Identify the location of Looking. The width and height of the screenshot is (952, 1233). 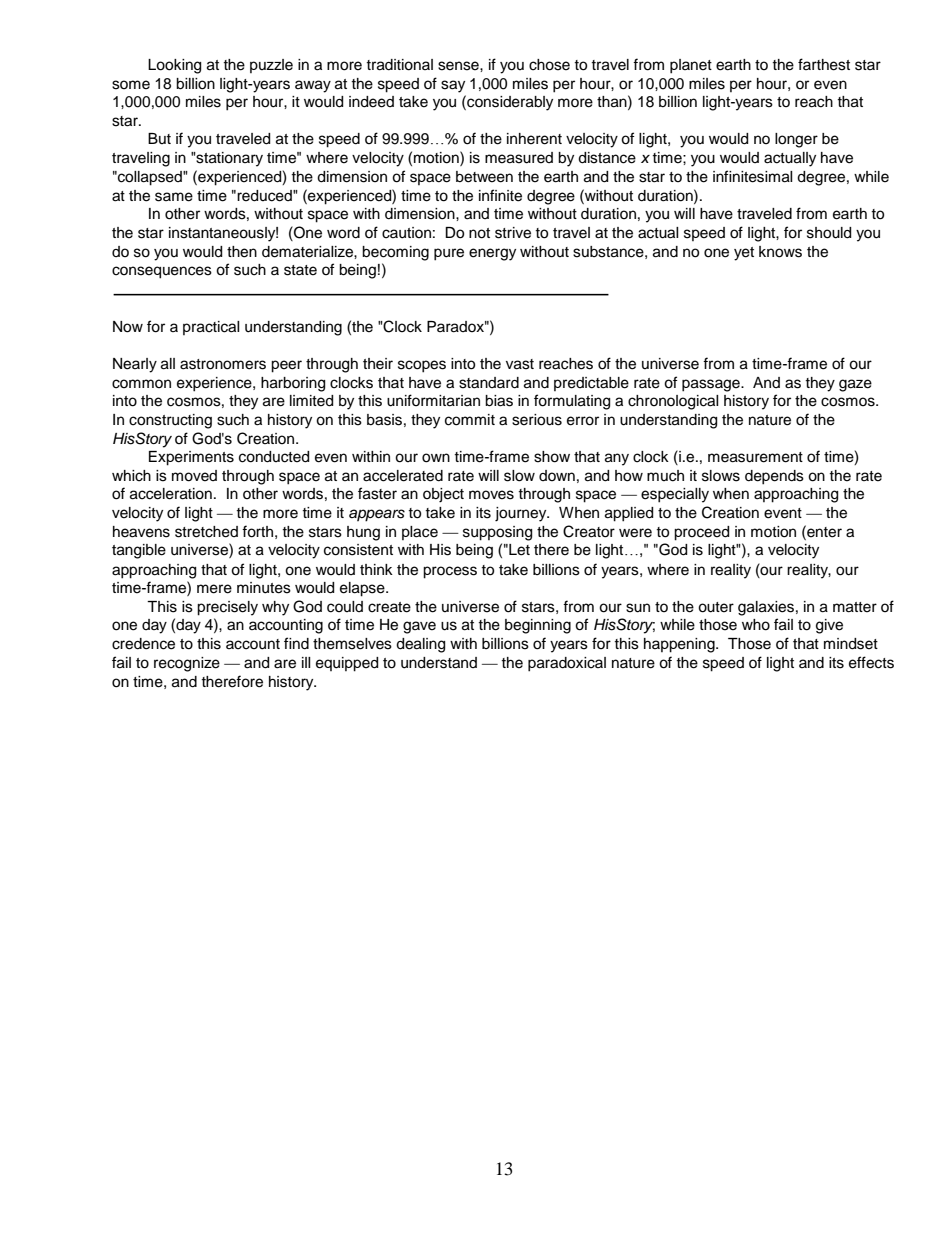
(174, 66).
